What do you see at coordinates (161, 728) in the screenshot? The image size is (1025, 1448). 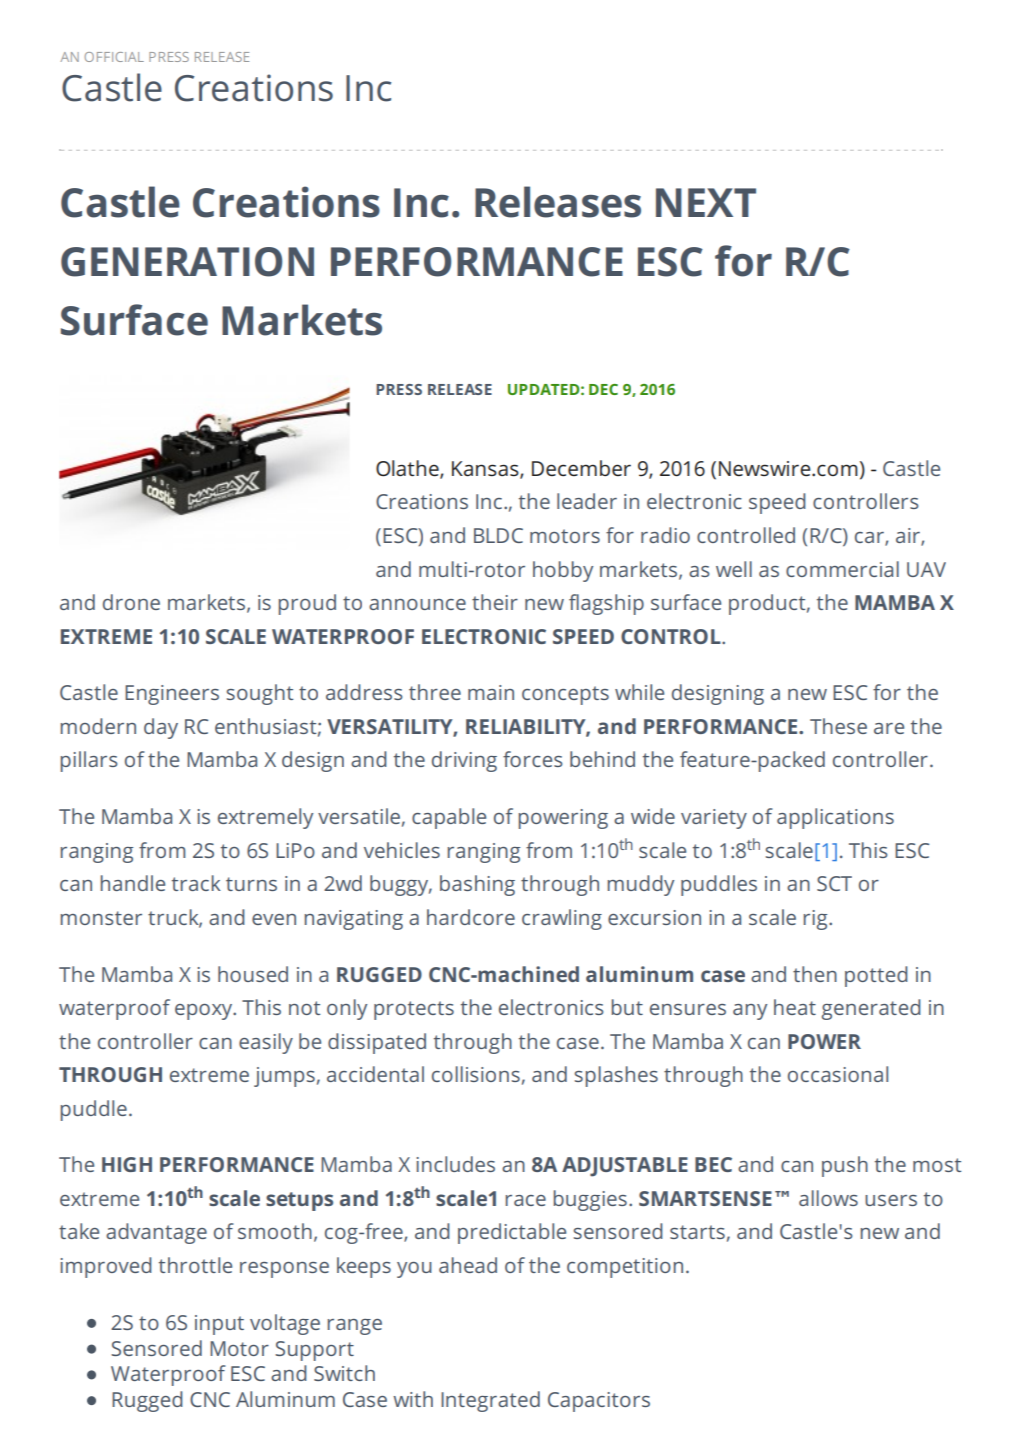 I see `day` at bounding box center [161, 728].
